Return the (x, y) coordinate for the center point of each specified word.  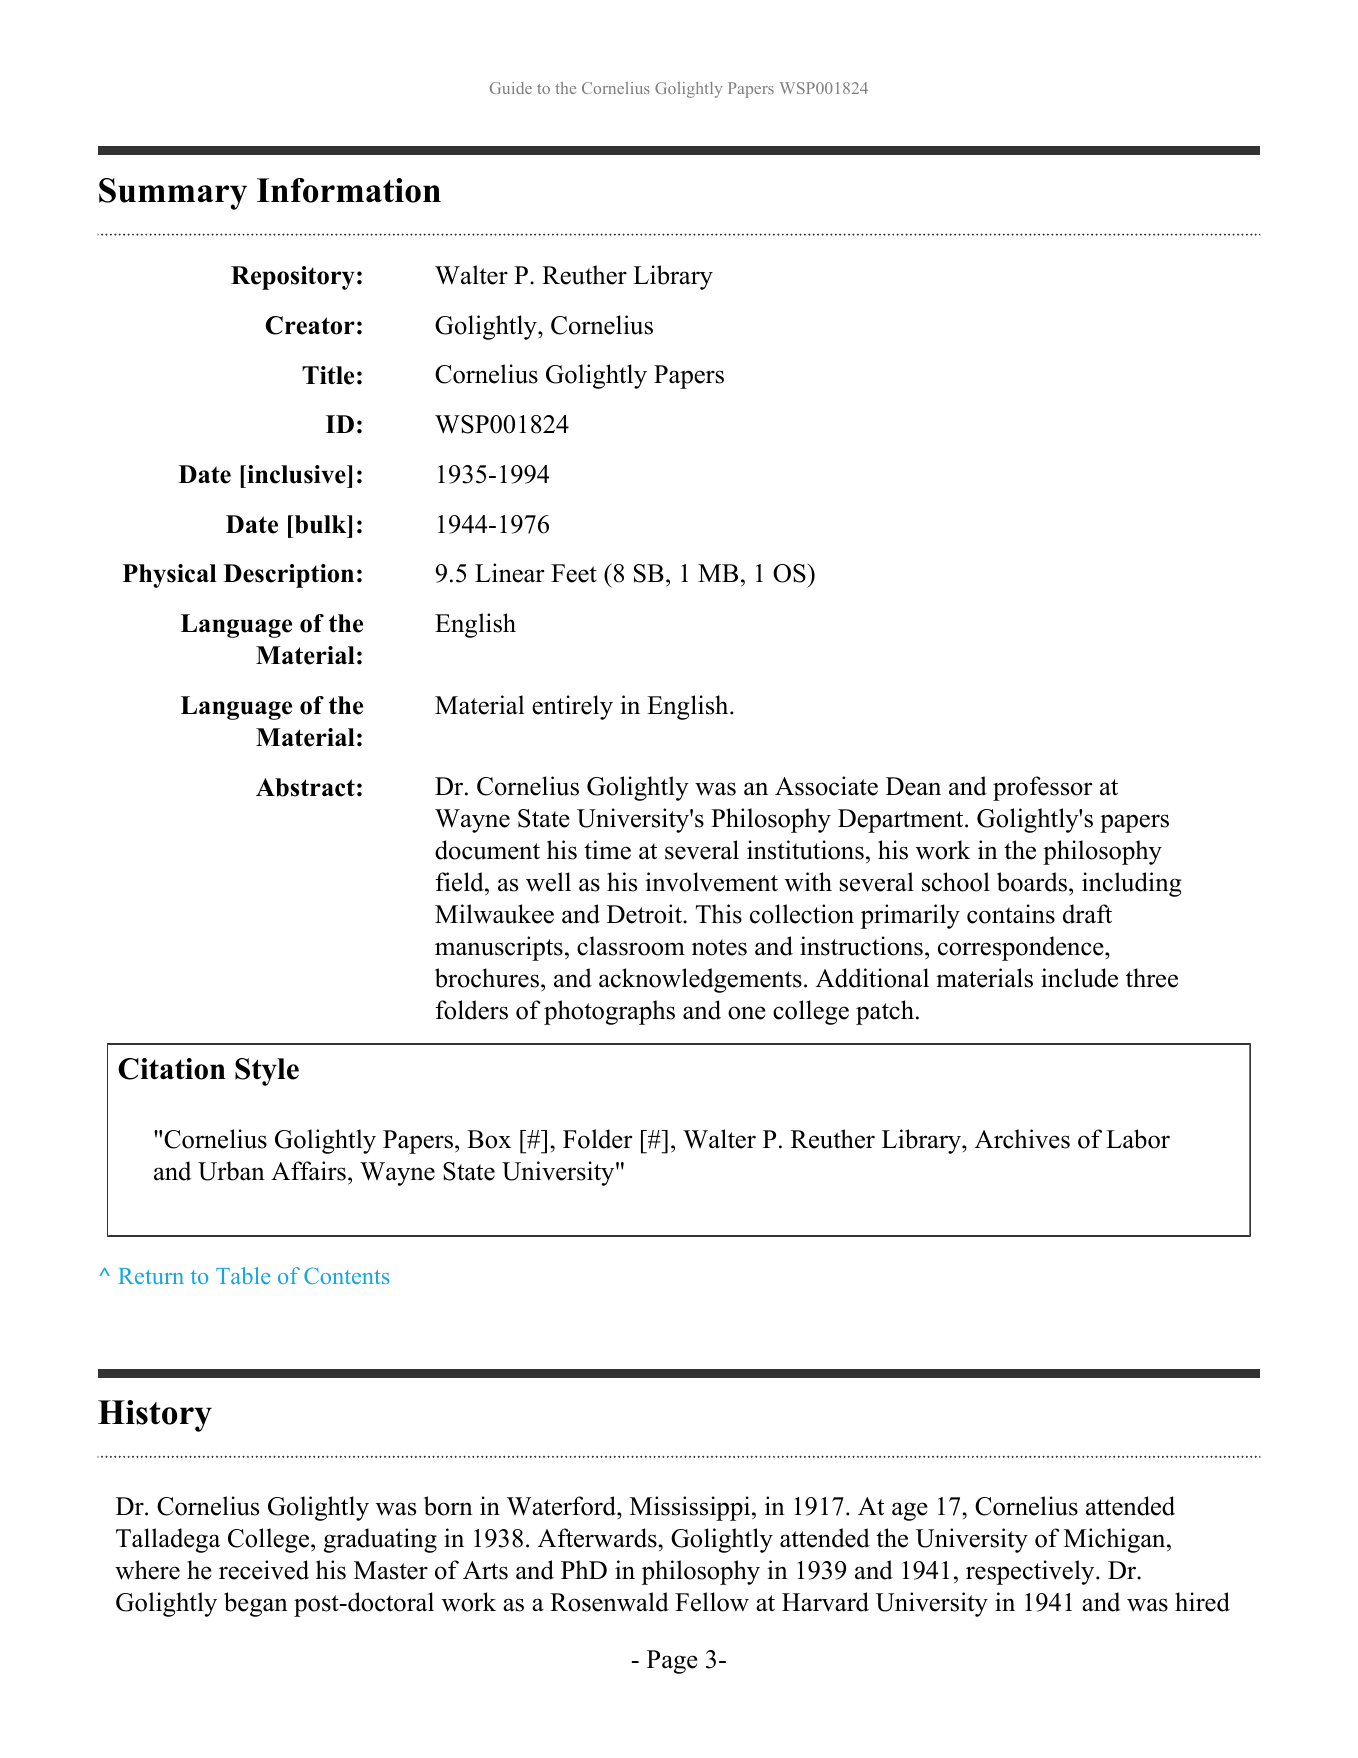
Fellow (712, 1602)
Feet (574, 573)
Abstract (305, 787)
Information (349, 190)
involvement (711, 882)
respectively (1031, 1572)
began (256, 1604)
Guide (511, 88)
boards (1033, 883)
